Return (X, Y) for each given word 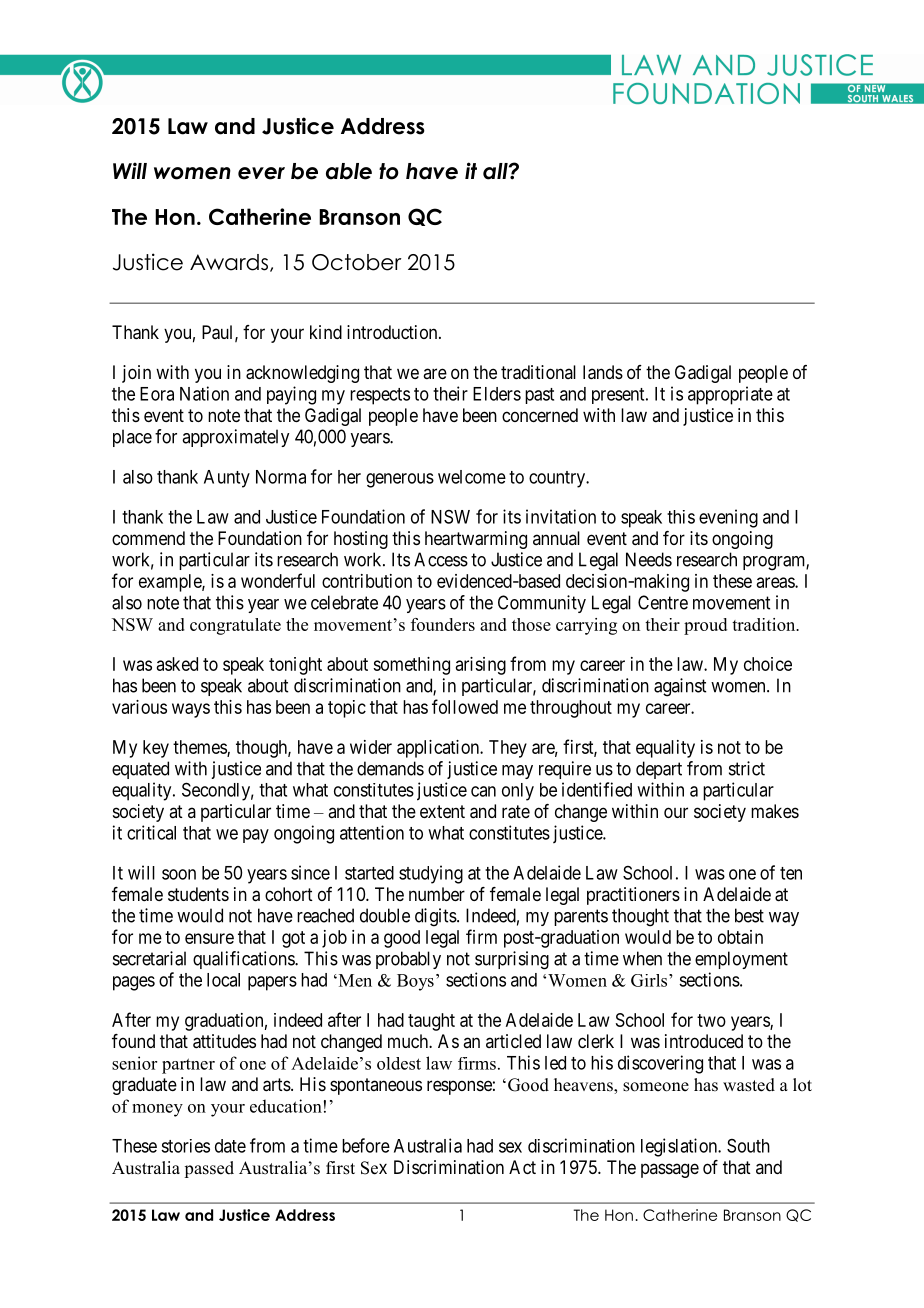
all (496, 171)
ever (261, 173)
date (230, 1146)
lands (603, 372)
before (366, 1145)
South (748, 1146)
